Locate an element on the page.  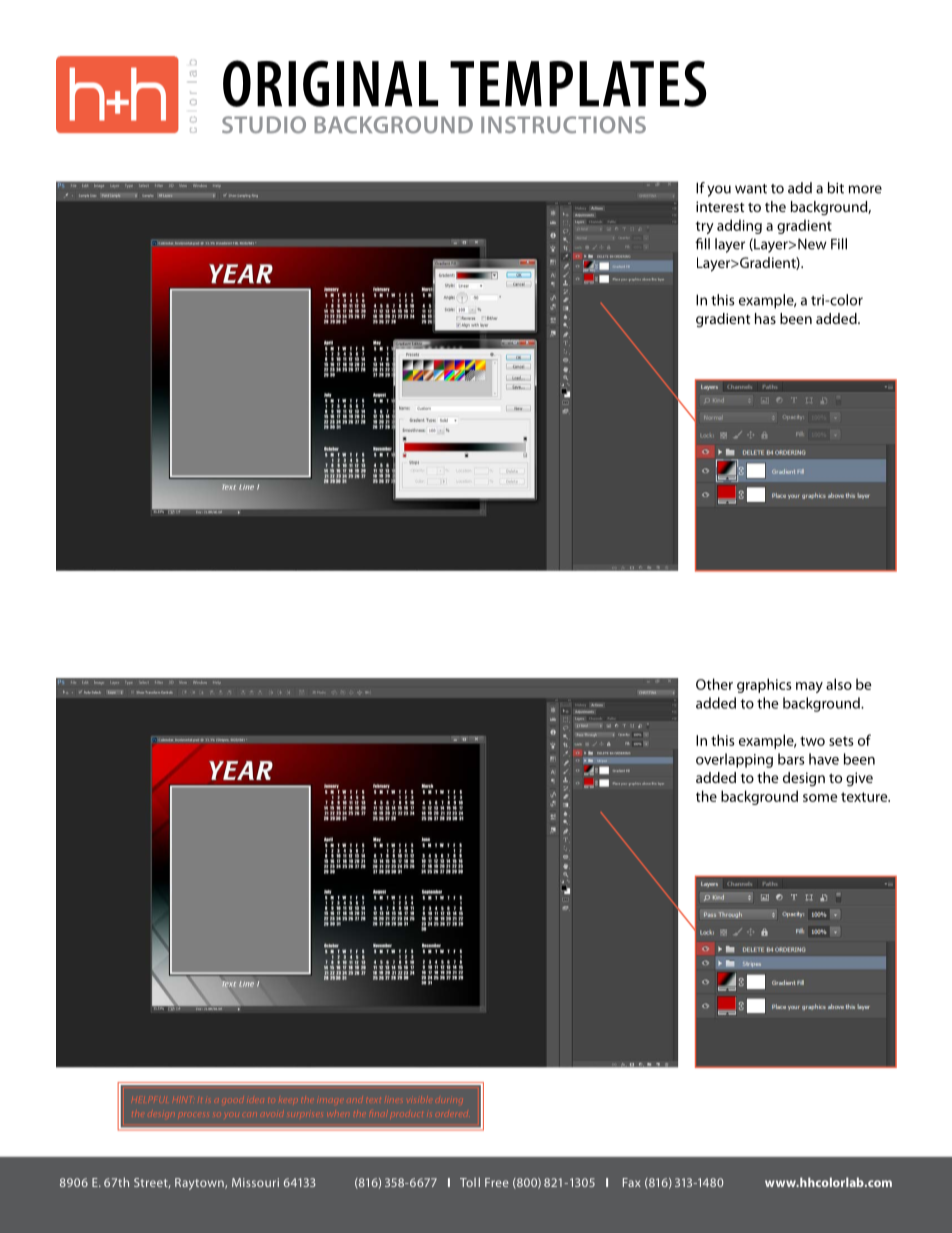
STUDIO is located at coordinates (264, 125).
